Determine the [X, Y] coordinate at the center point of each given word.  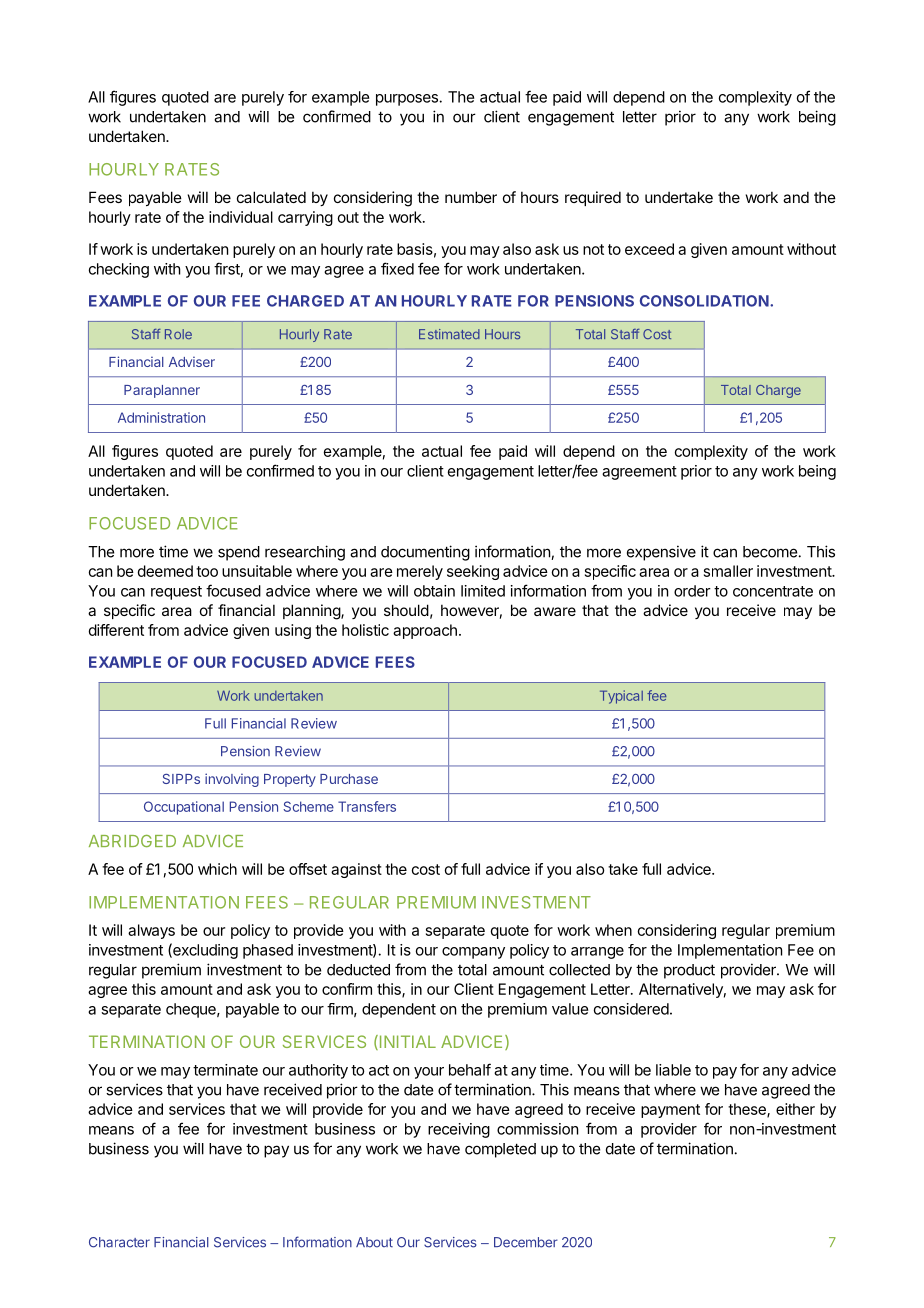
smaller [728, 571]
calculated [271, 197]
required [593, 198]
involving [232, 780]
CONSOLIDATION [704, 301]
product [689, 971]
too [207, 571]
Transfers [367, 806]
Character [119, 1242]
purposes [408, 100]
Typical [621, 697]
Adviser [192, 362]
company [473, 953]
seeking [473, 572]
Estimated [449, 334]
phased [268, 951]
